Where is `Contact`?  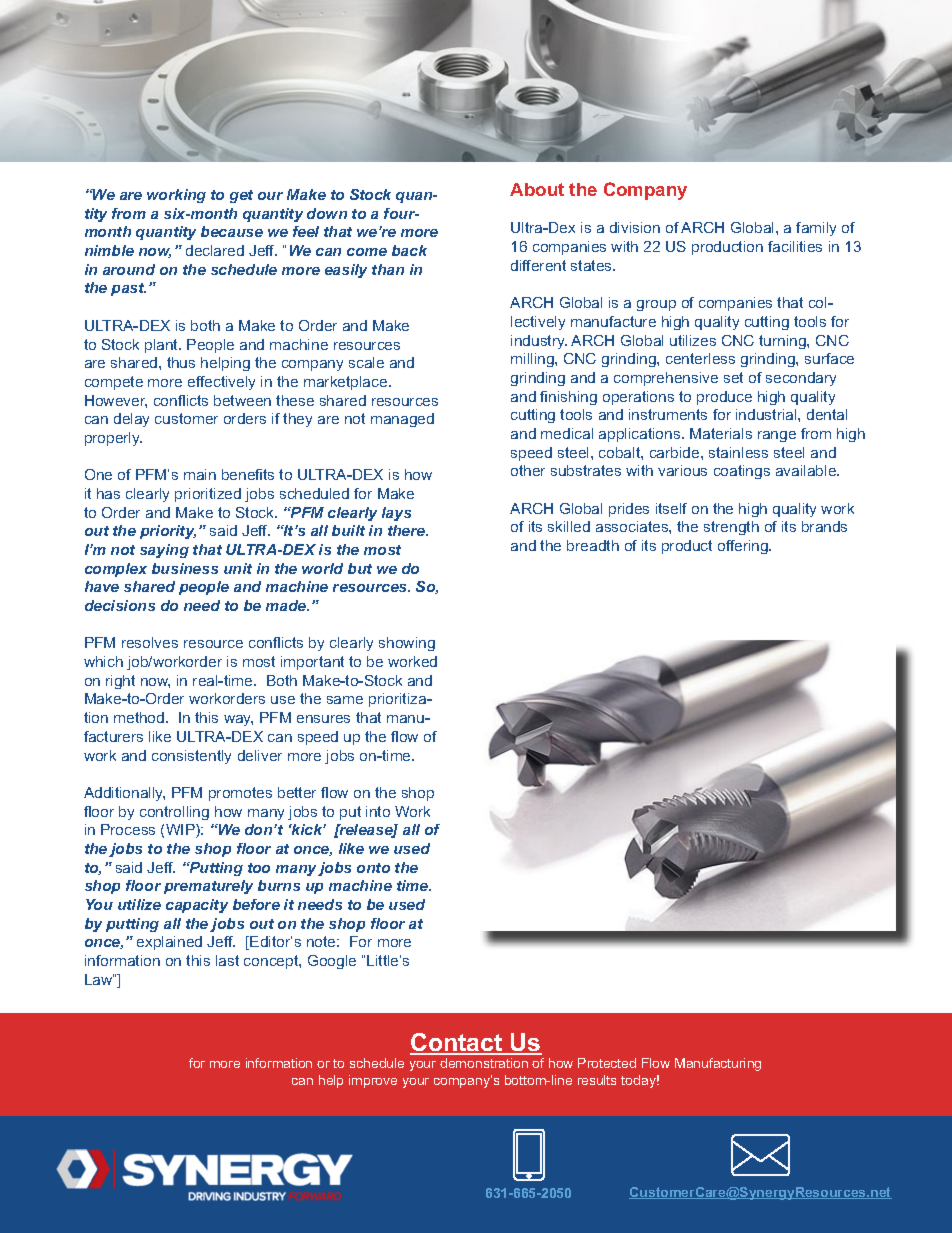
Contact is located at coordinates (457, 1043).
